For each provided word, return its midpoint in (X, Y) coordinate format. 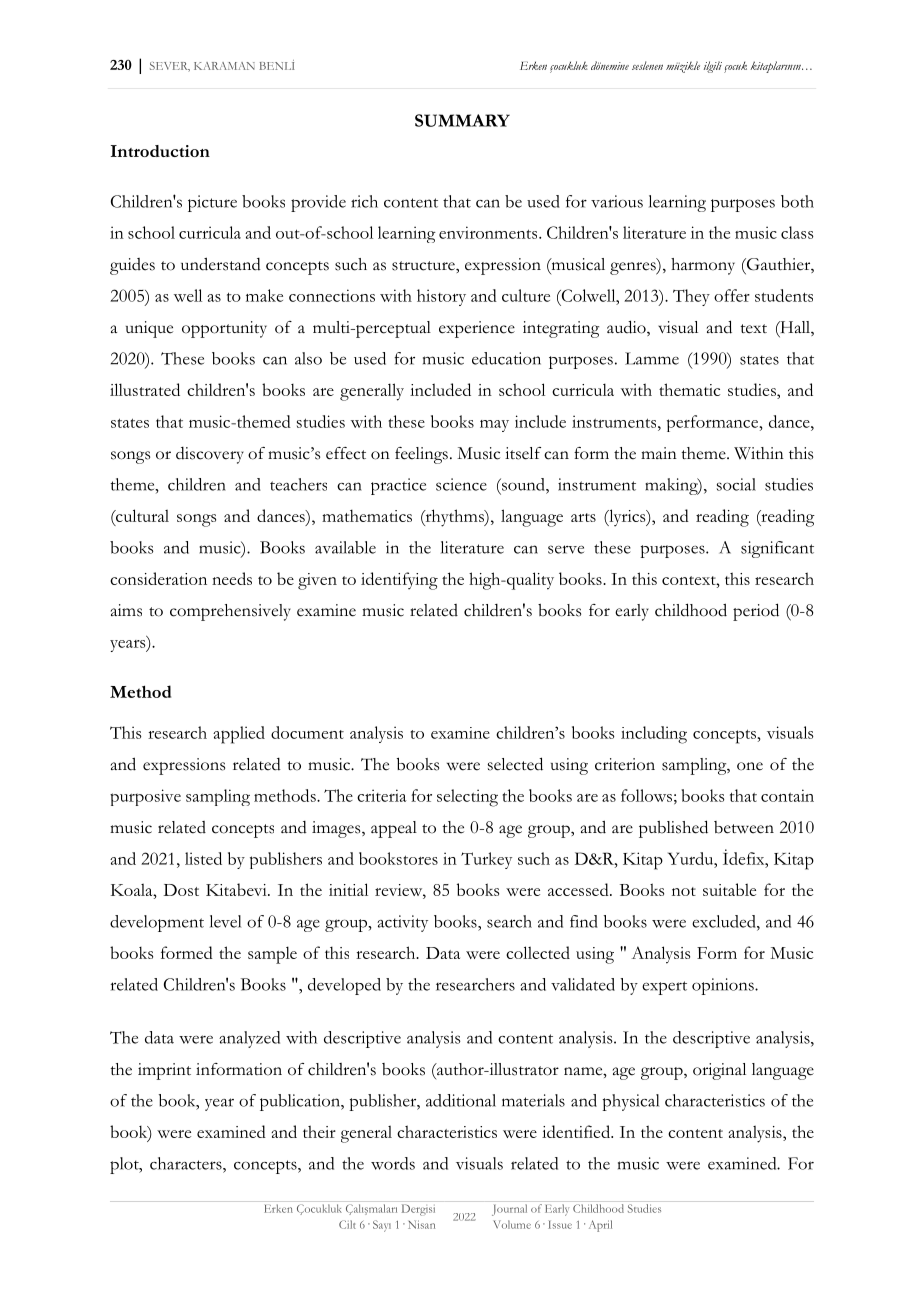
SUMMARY (462, 120)
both (797, 201)
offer (732, 295)
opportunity (224, 329)
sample (272, 955)
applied (239, 735)
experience (477, 329)
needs (232, 578)
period (756, 612)
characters (187, 1163)
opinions (724, 986)
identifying (399, 581)
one (750, 766)
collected (538, 952)
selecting (467, 798)
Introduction (160, 151)
